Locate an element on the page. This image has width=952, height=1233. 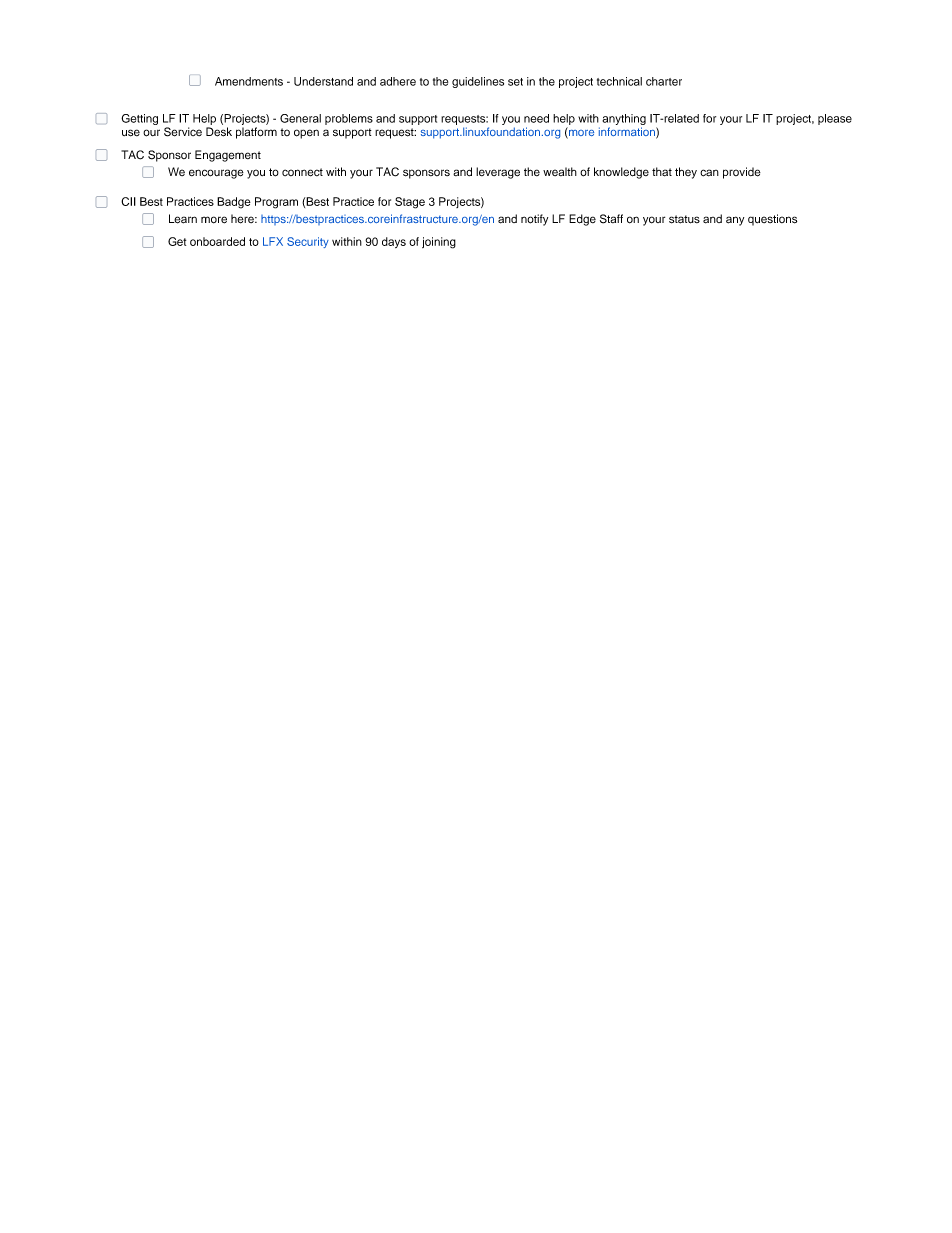
Amendments is located at coordinates (249, 81).
